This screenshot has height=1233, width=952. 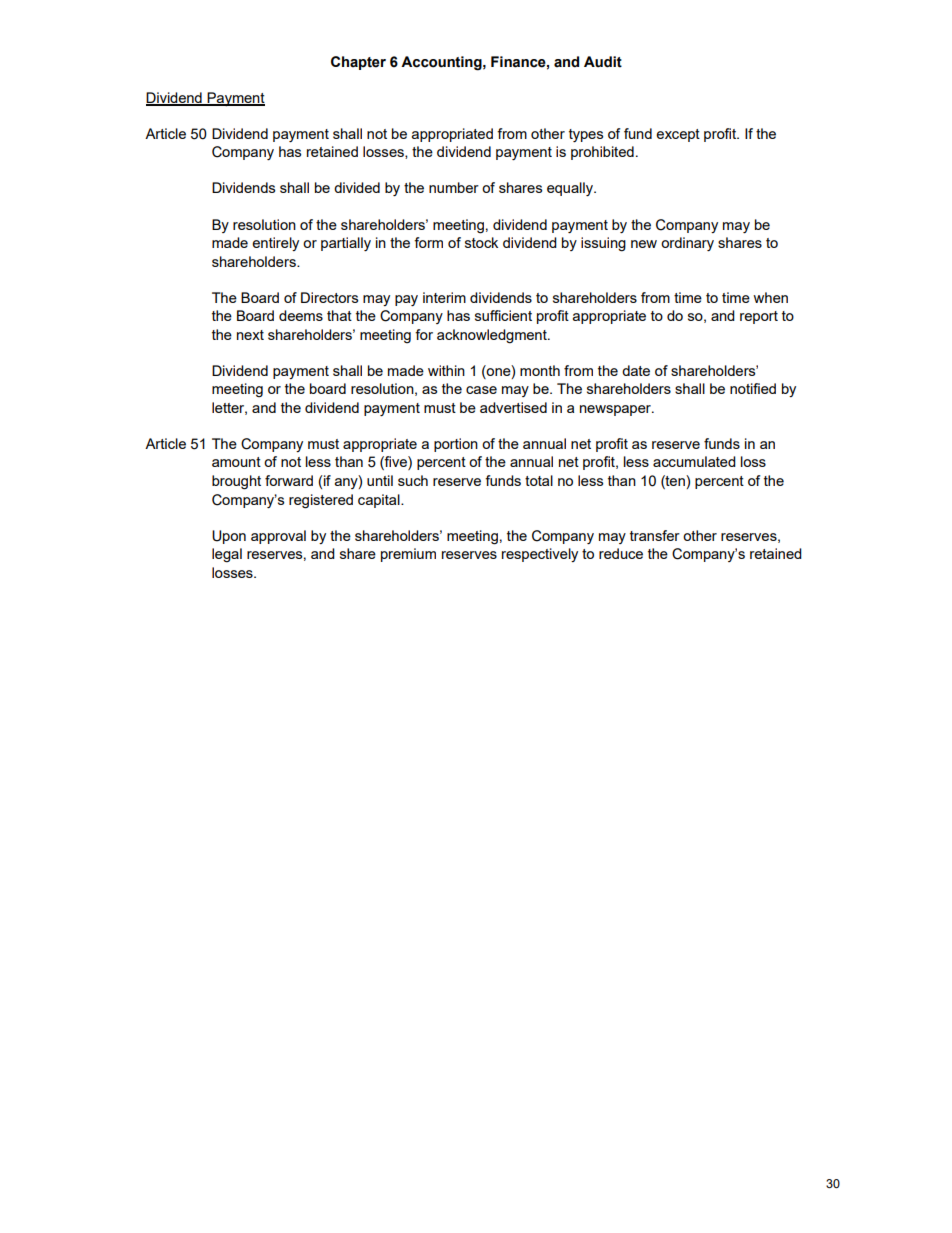 What do you see at coordinates (301, 315) in the screenshot?
I see `deems` at bounding box center [301, 315].
